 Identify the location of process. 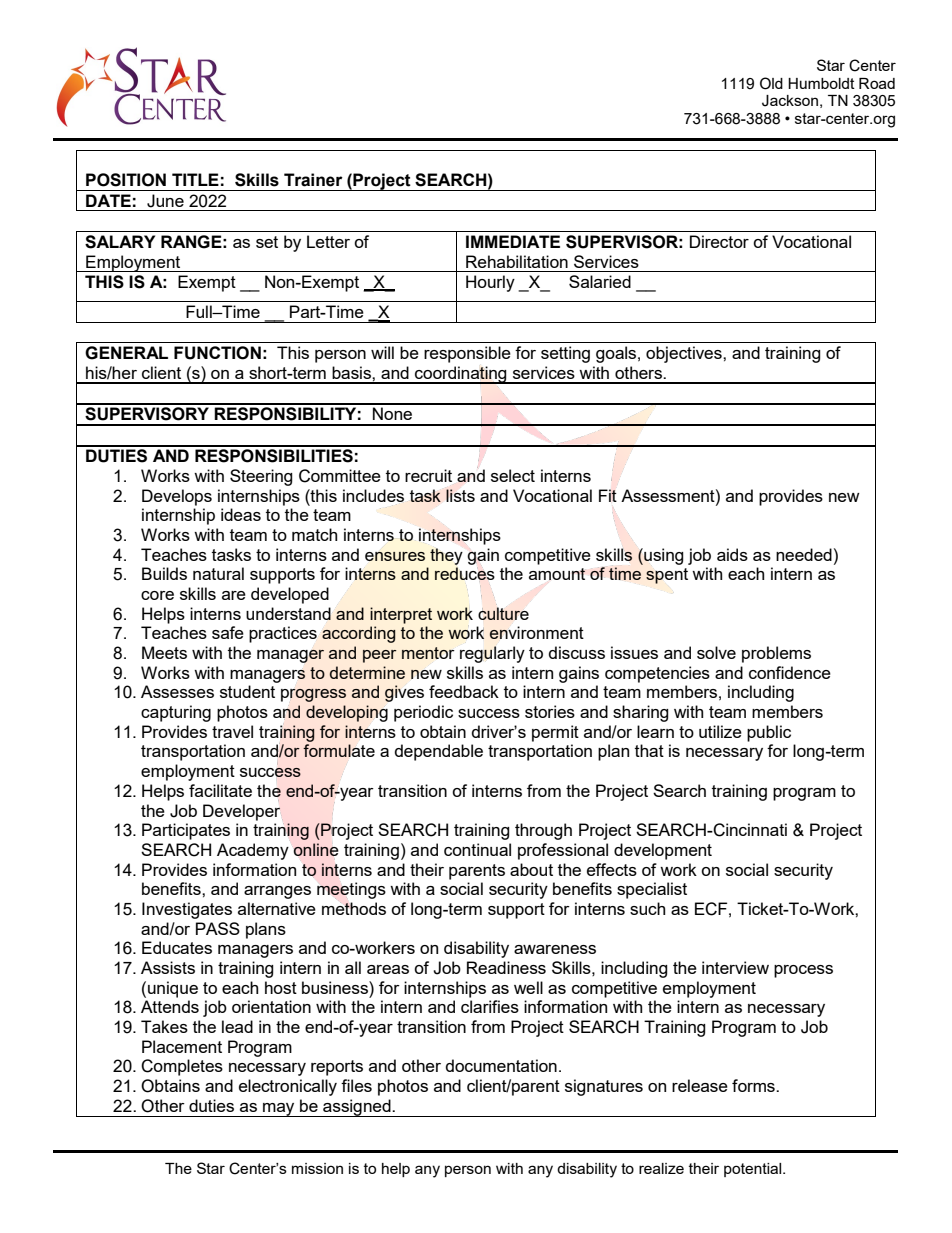
(803, 971).
